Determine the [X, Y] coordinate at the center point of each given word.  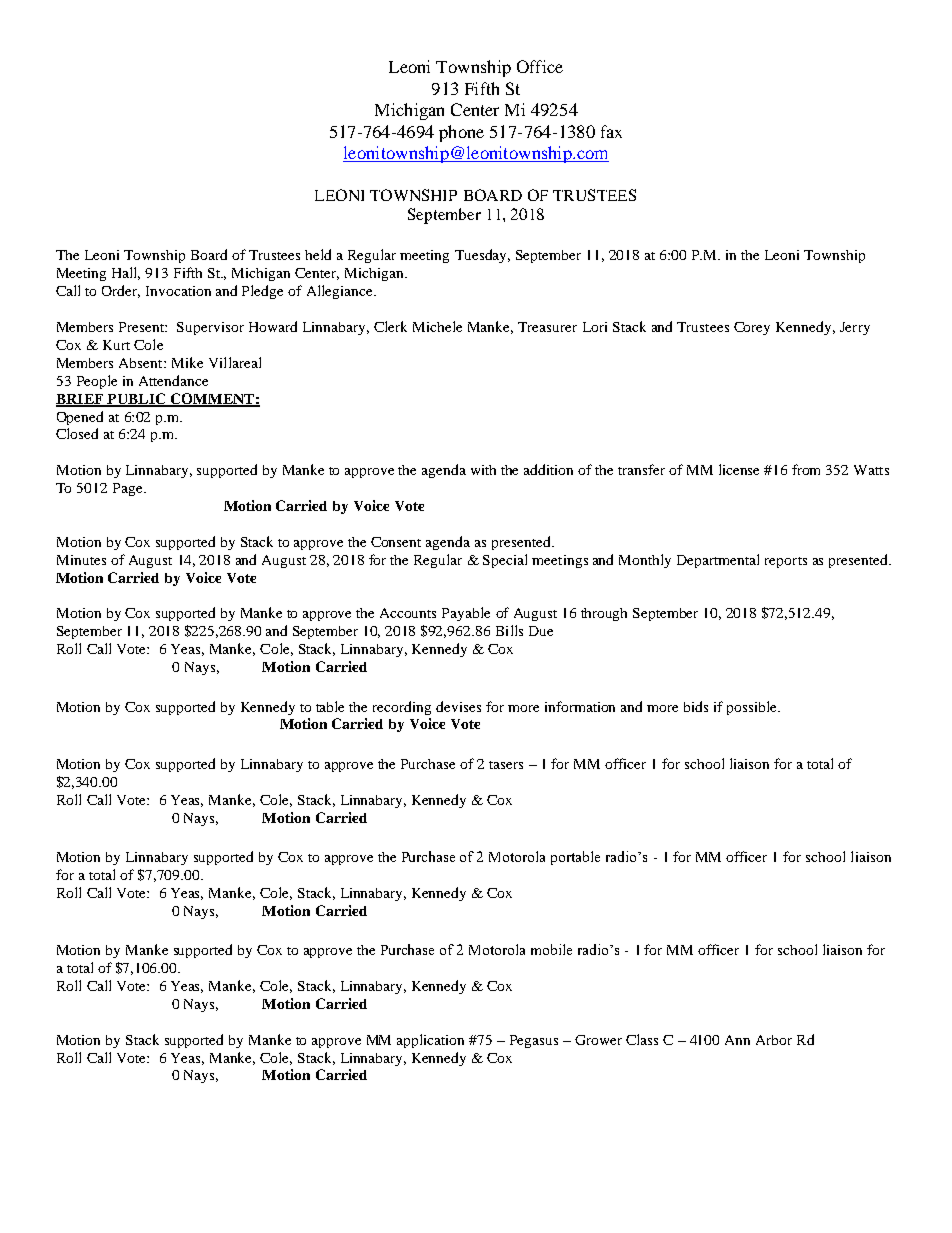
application [430, 1041]
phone [461, 133]
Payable [466, 614]
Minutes [81, 560]
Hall [126, 273]
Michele [437, 326]
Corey [752, 328]
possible [753, 708]
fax [611, 131]
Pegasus [534, 1041]
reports [786, 562]
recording [402, 708]
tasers [506, 765]
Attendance [173, 380]
